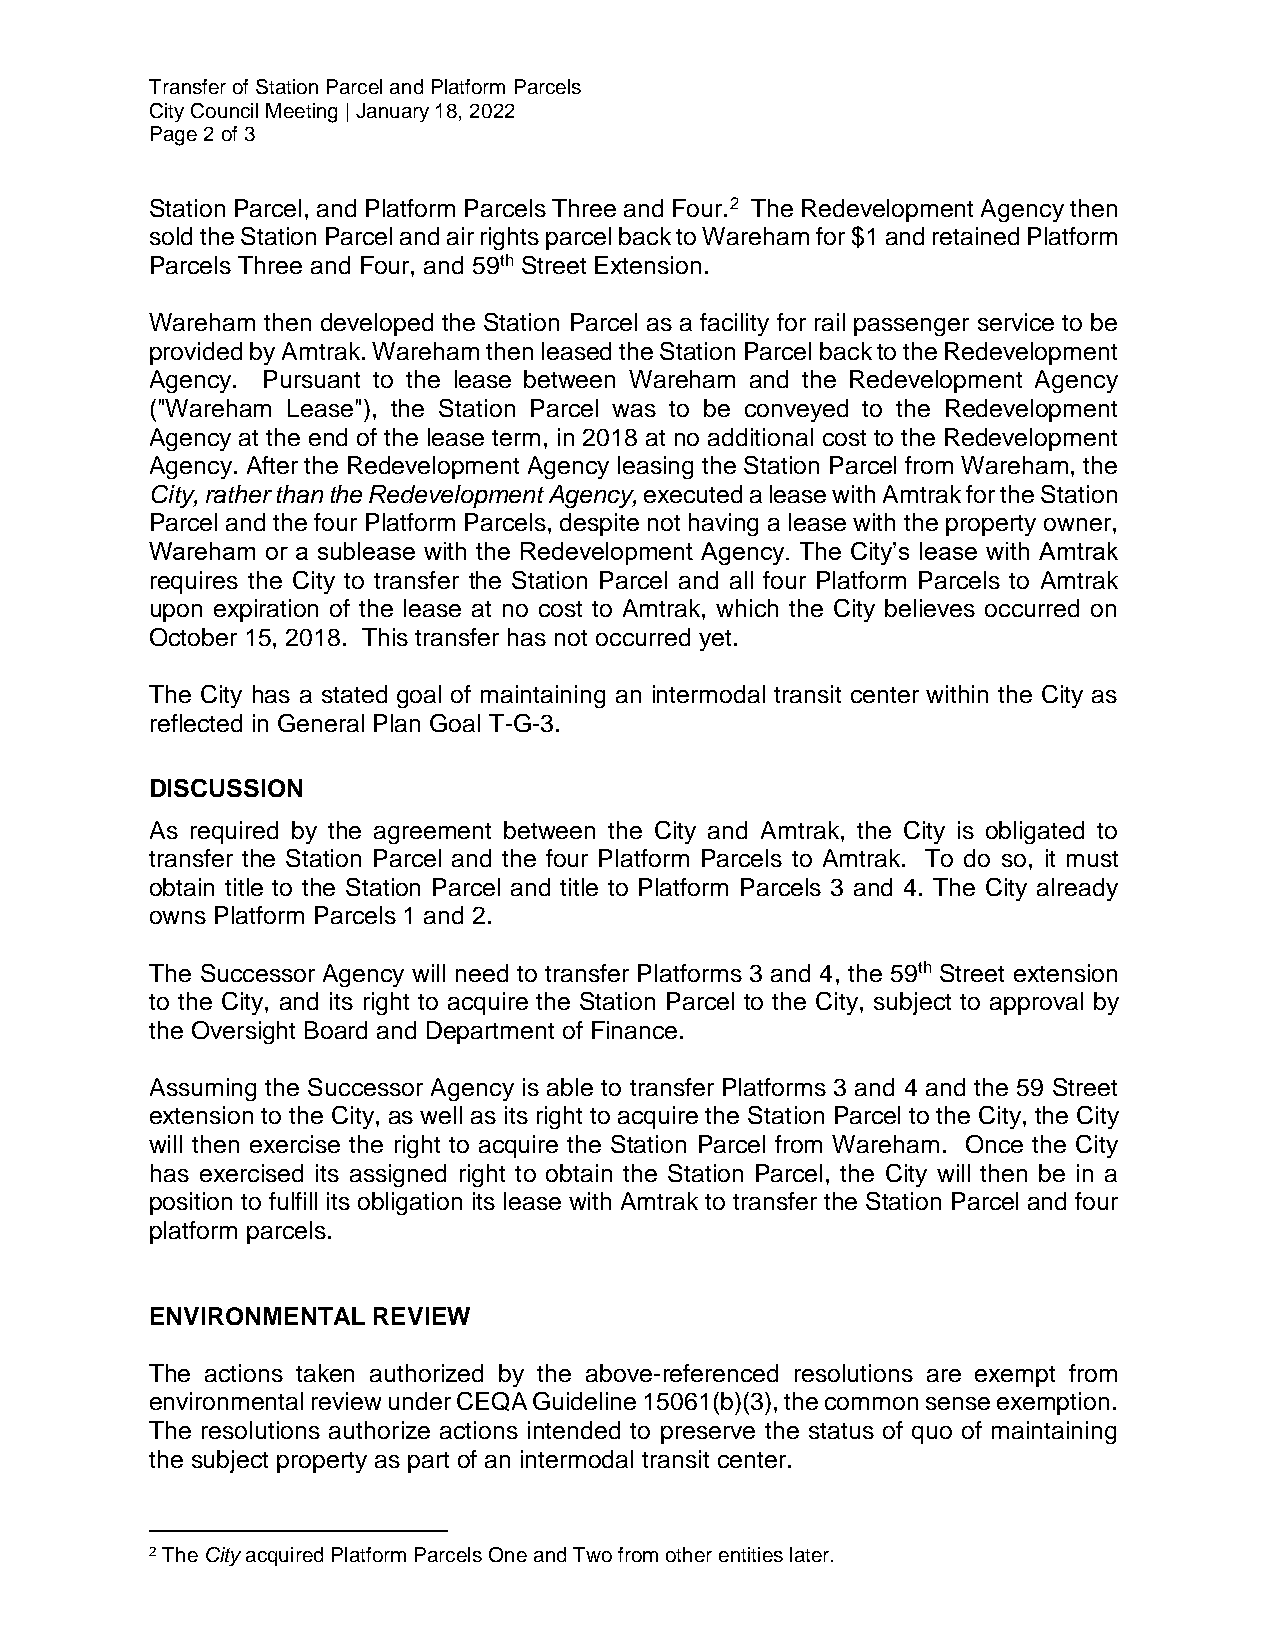 This screenshot has width=1268, height=1641. I want to click on Meeting, so click(301, 113).
